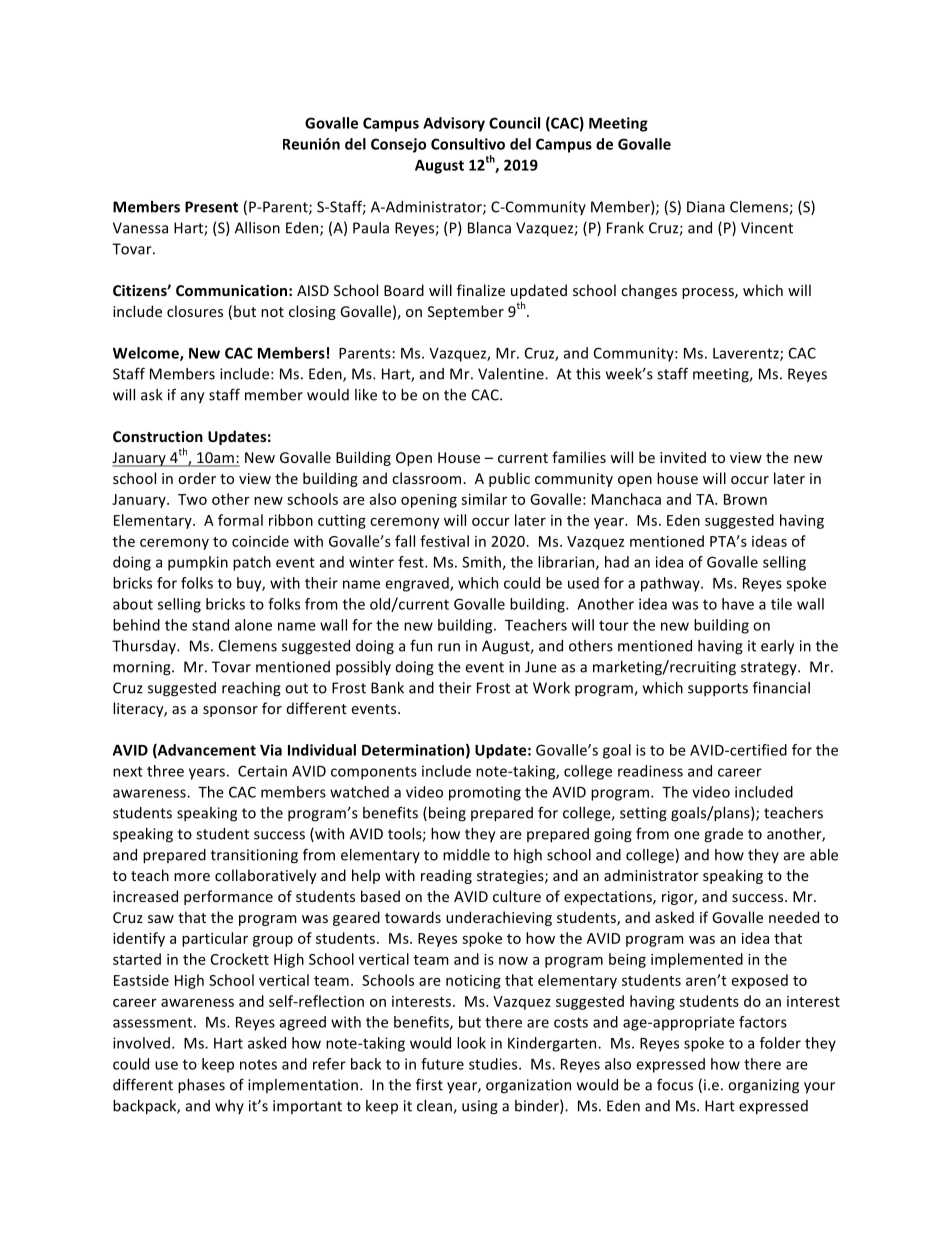 This screenshot has width=952, height=1233. Describe the element at coordinates (240, 520) in the screenshot. I see `formal` at that location.
